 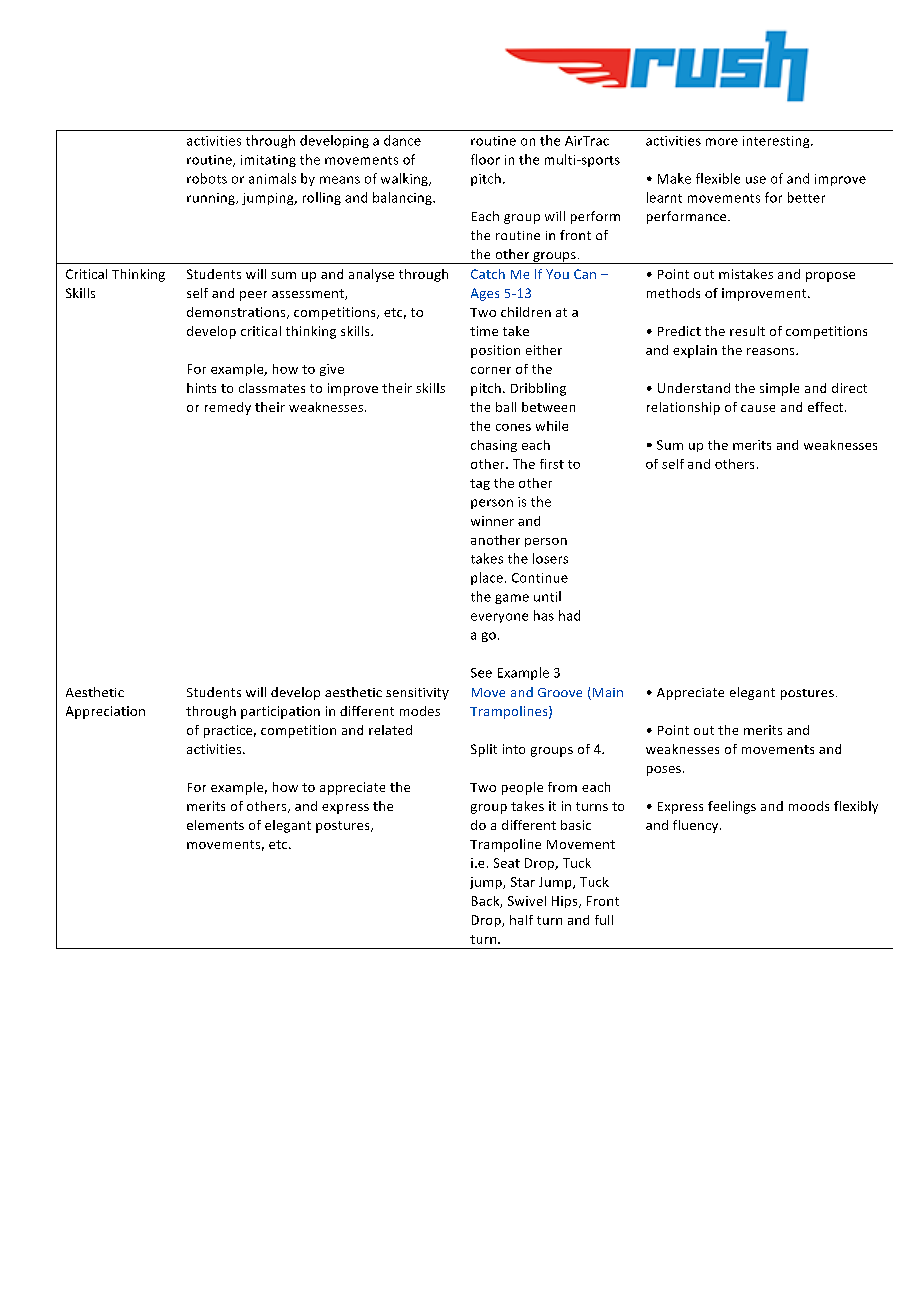 What do you see at coordinates (664, 771) in the image?
I see `poses` at bounding box center [664, 771].
